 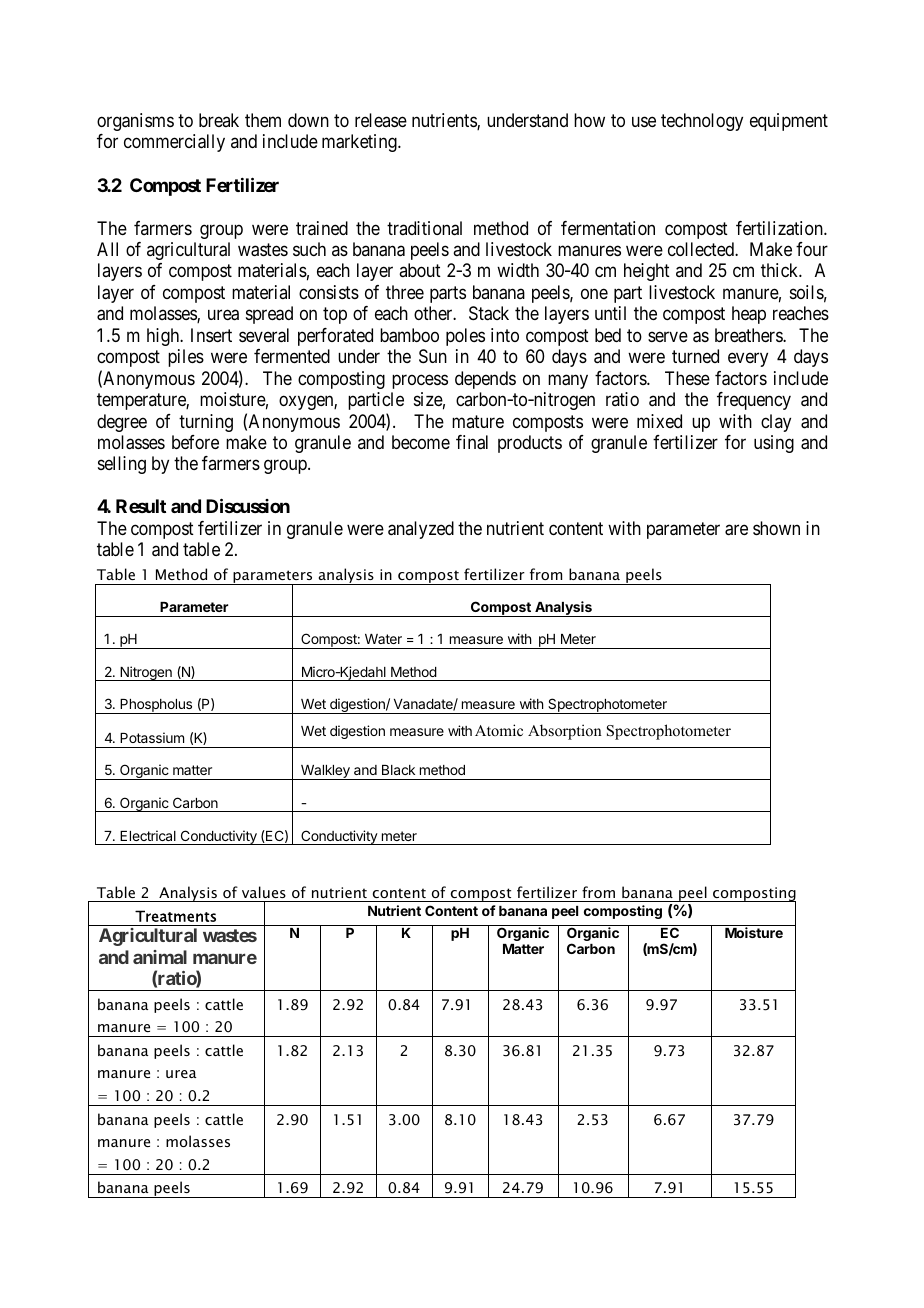 What do you see at coordinates (736, 530) in the screenshot?
I see `are` at bounding box center [736, 530].
